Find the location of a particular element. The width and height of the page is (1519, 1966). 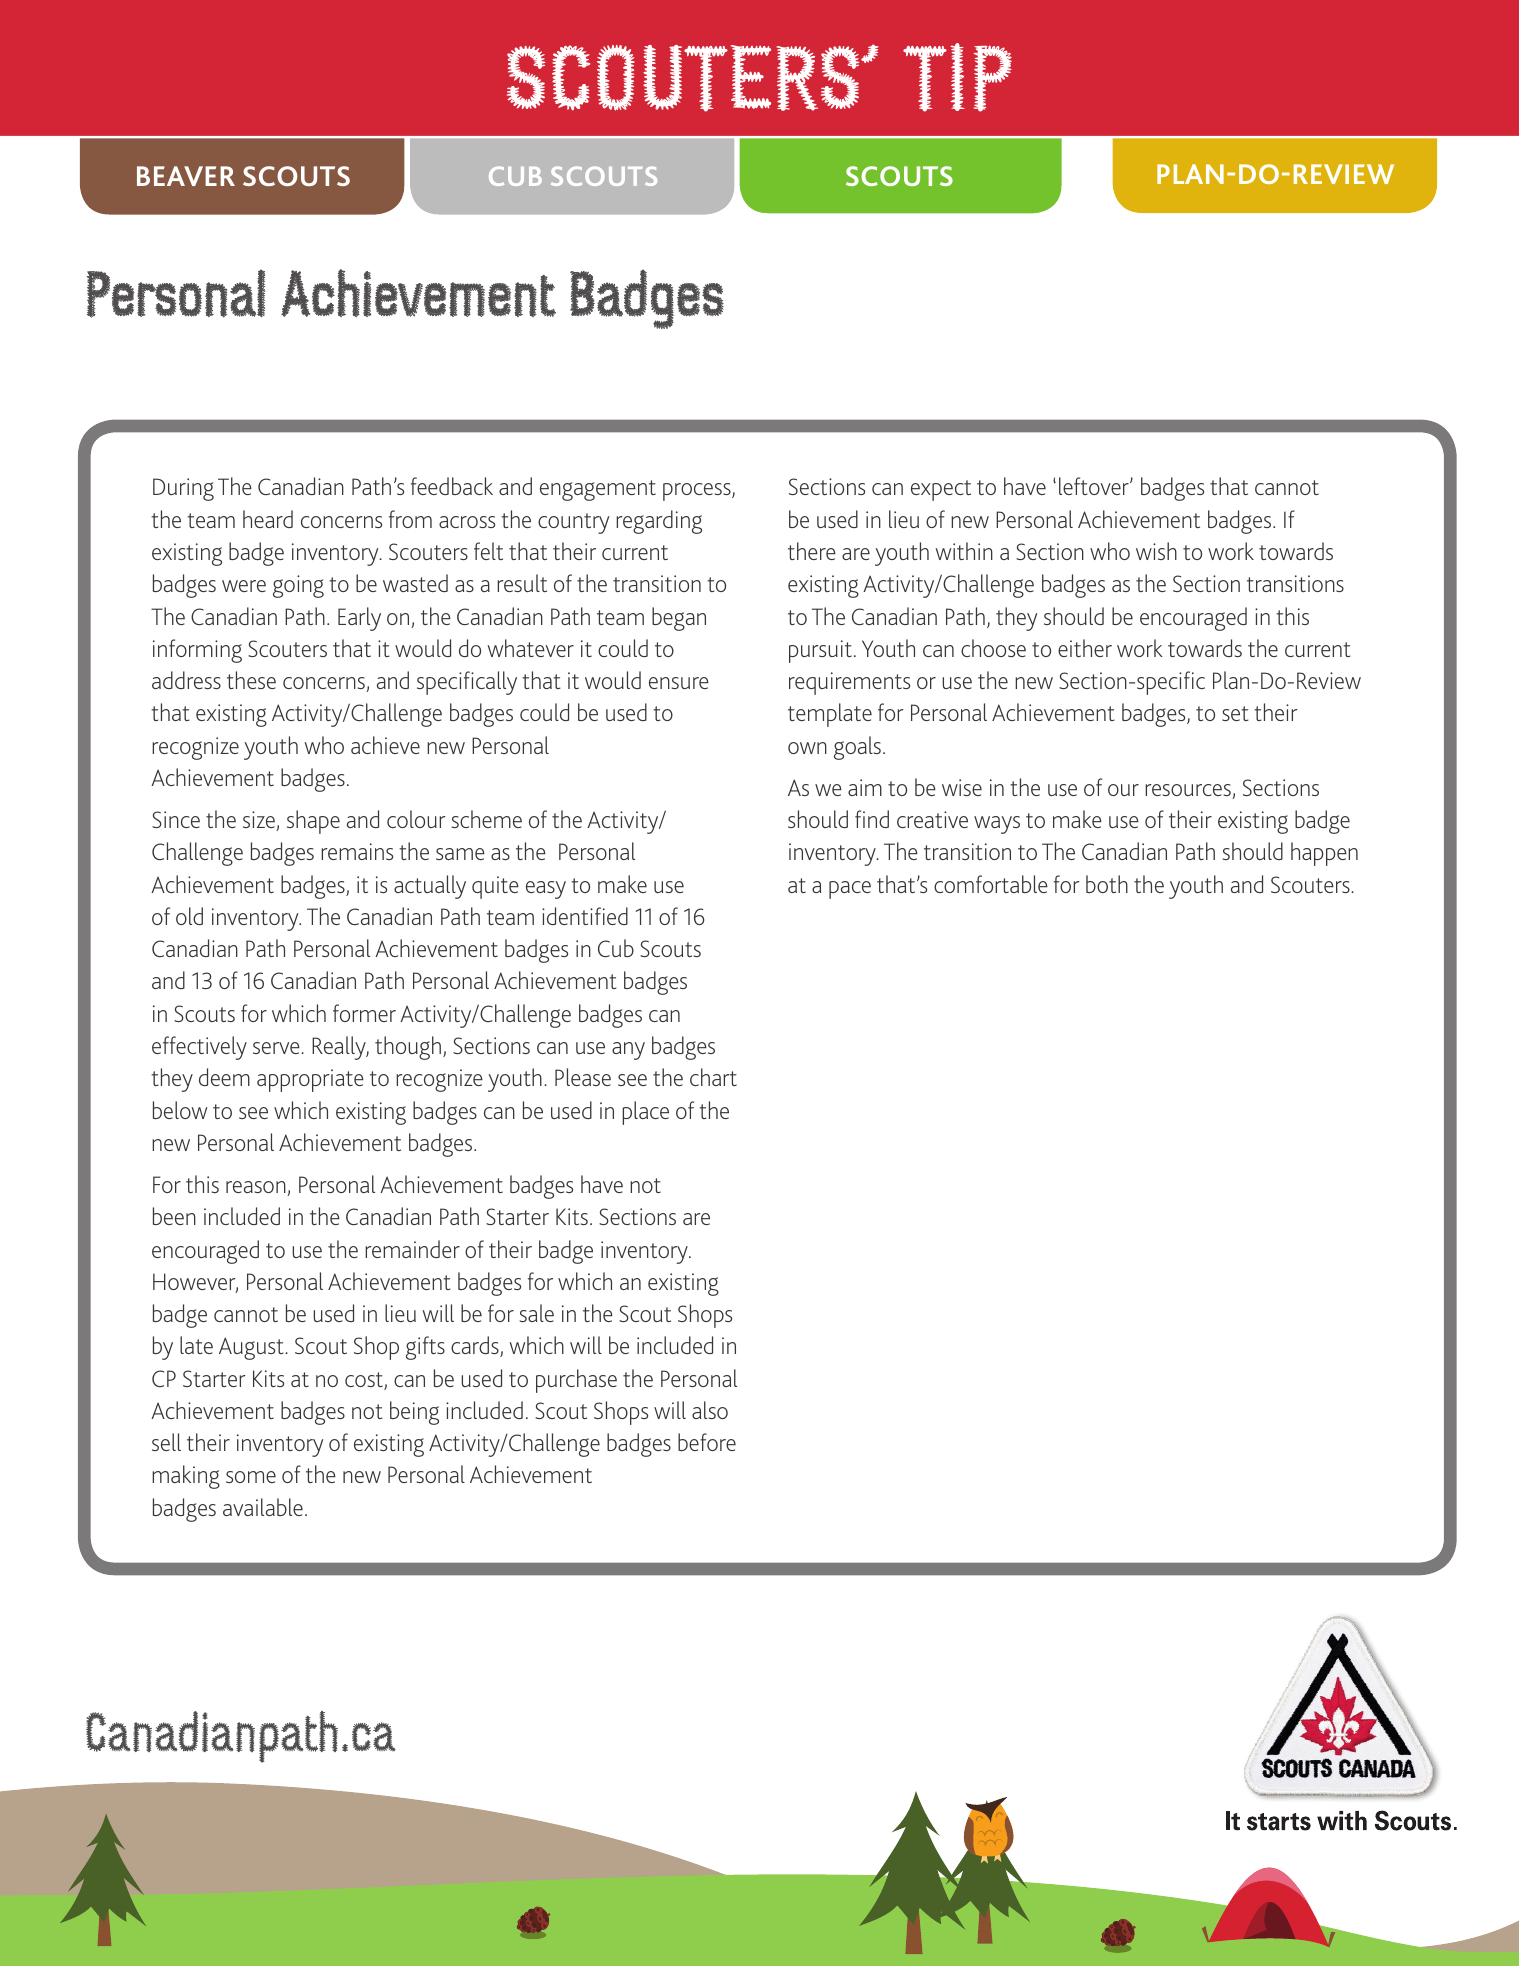

old is located at coordinates (189, 916).
